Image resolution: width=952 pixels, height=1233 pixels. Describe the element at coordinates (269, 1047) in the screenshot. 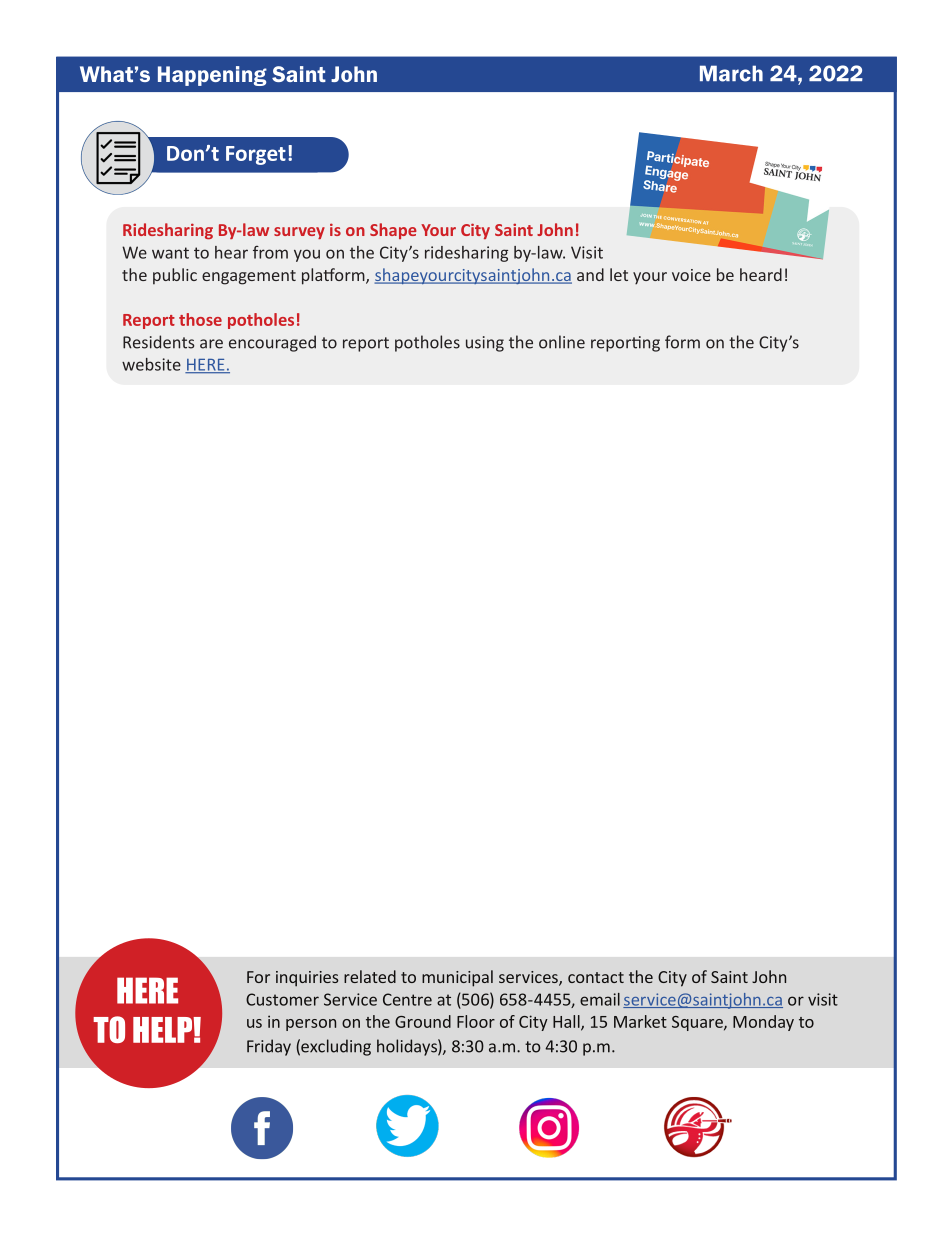

I see `Friday` at that location.
